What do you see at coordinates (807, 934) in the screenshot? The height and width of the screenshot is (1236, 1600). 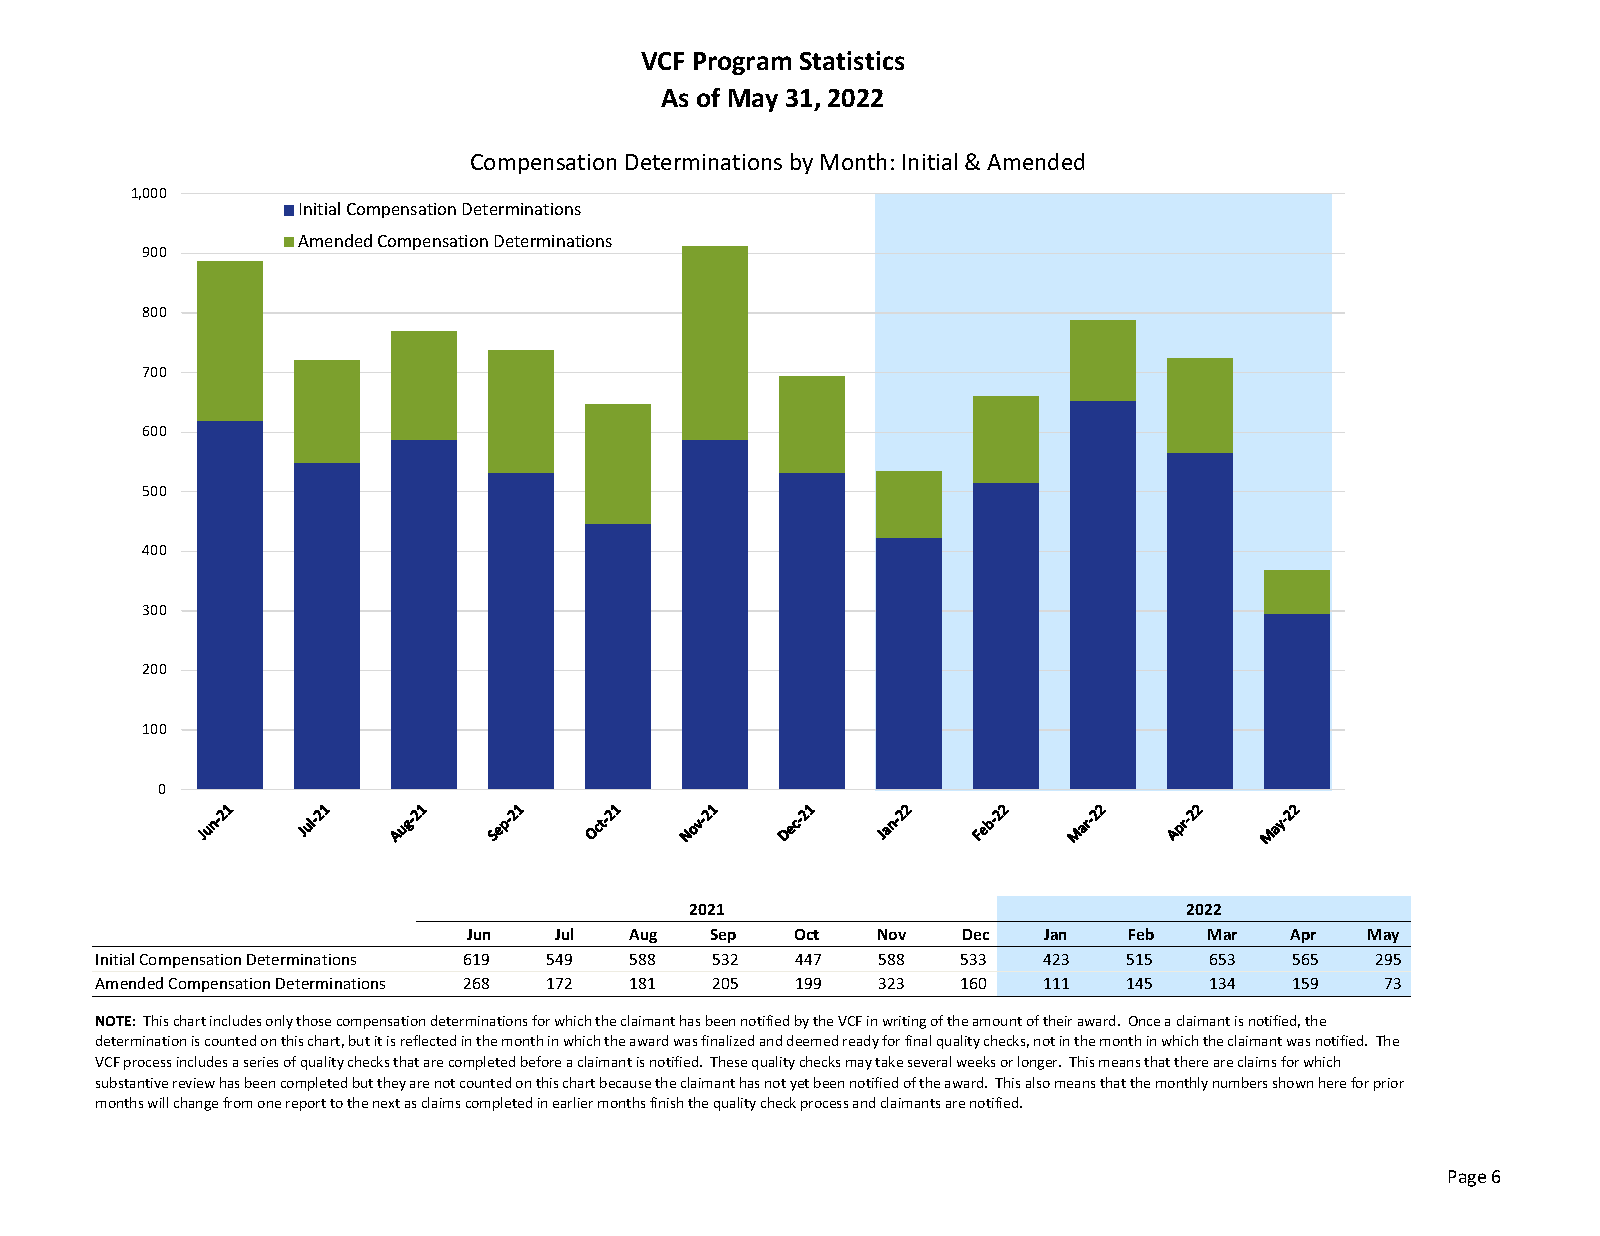 I see `Oct` at bounding box center [807, 934].
